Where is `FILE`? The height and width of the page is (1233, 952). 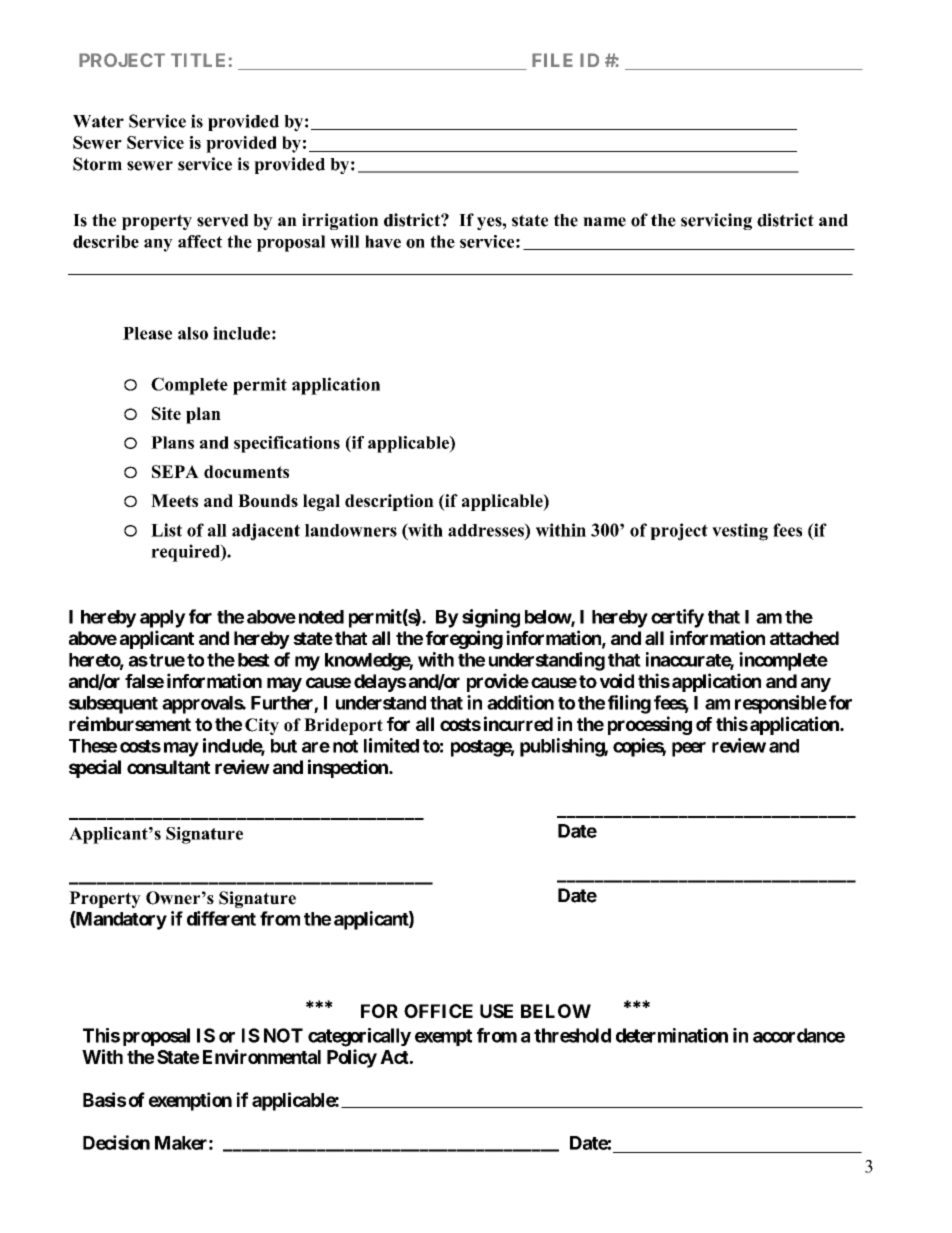 FILE is located at coordinates (552, 60).
